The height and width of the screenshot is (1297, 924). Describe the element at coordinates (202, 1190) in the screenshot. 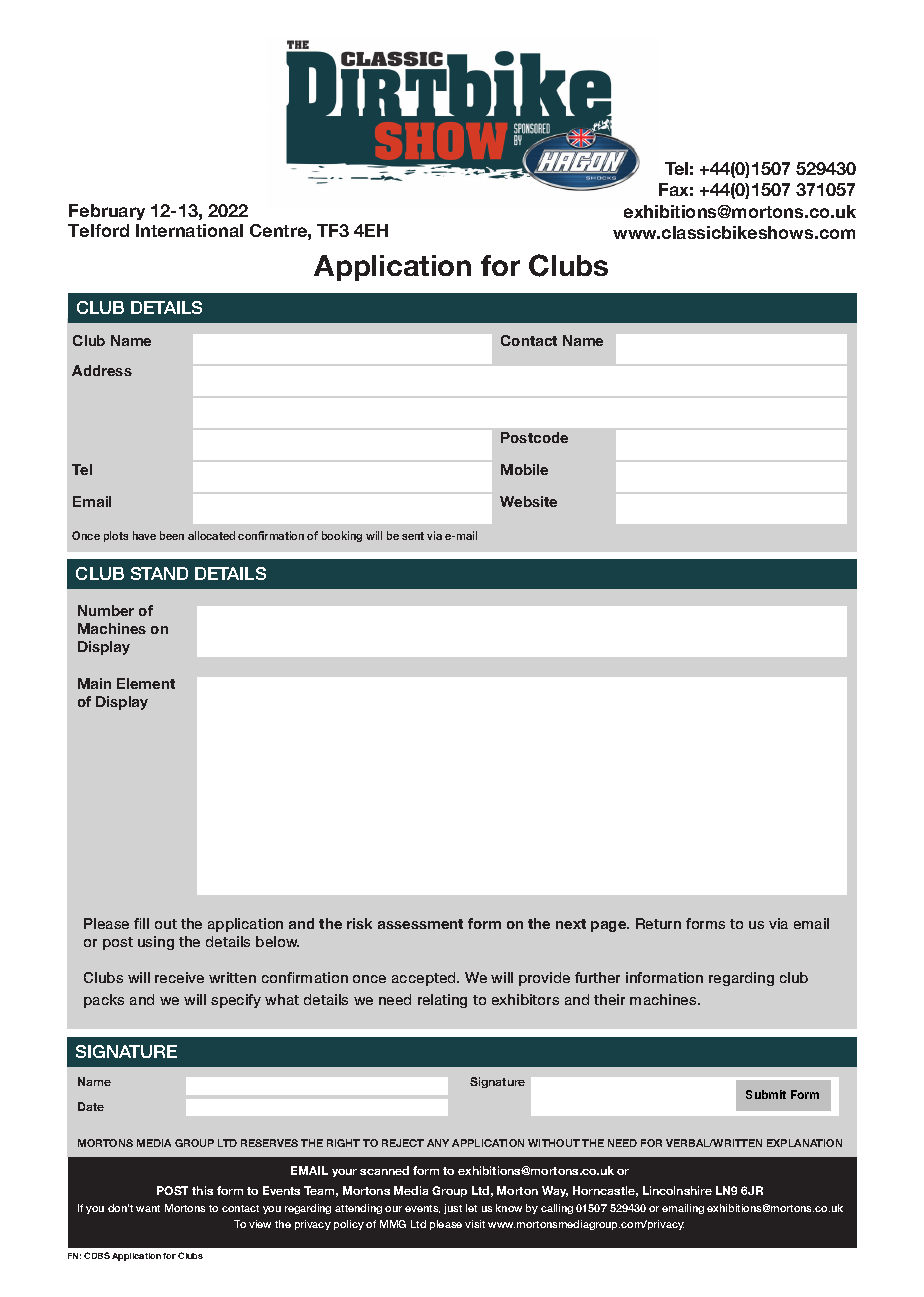

I see `this` at that location.
